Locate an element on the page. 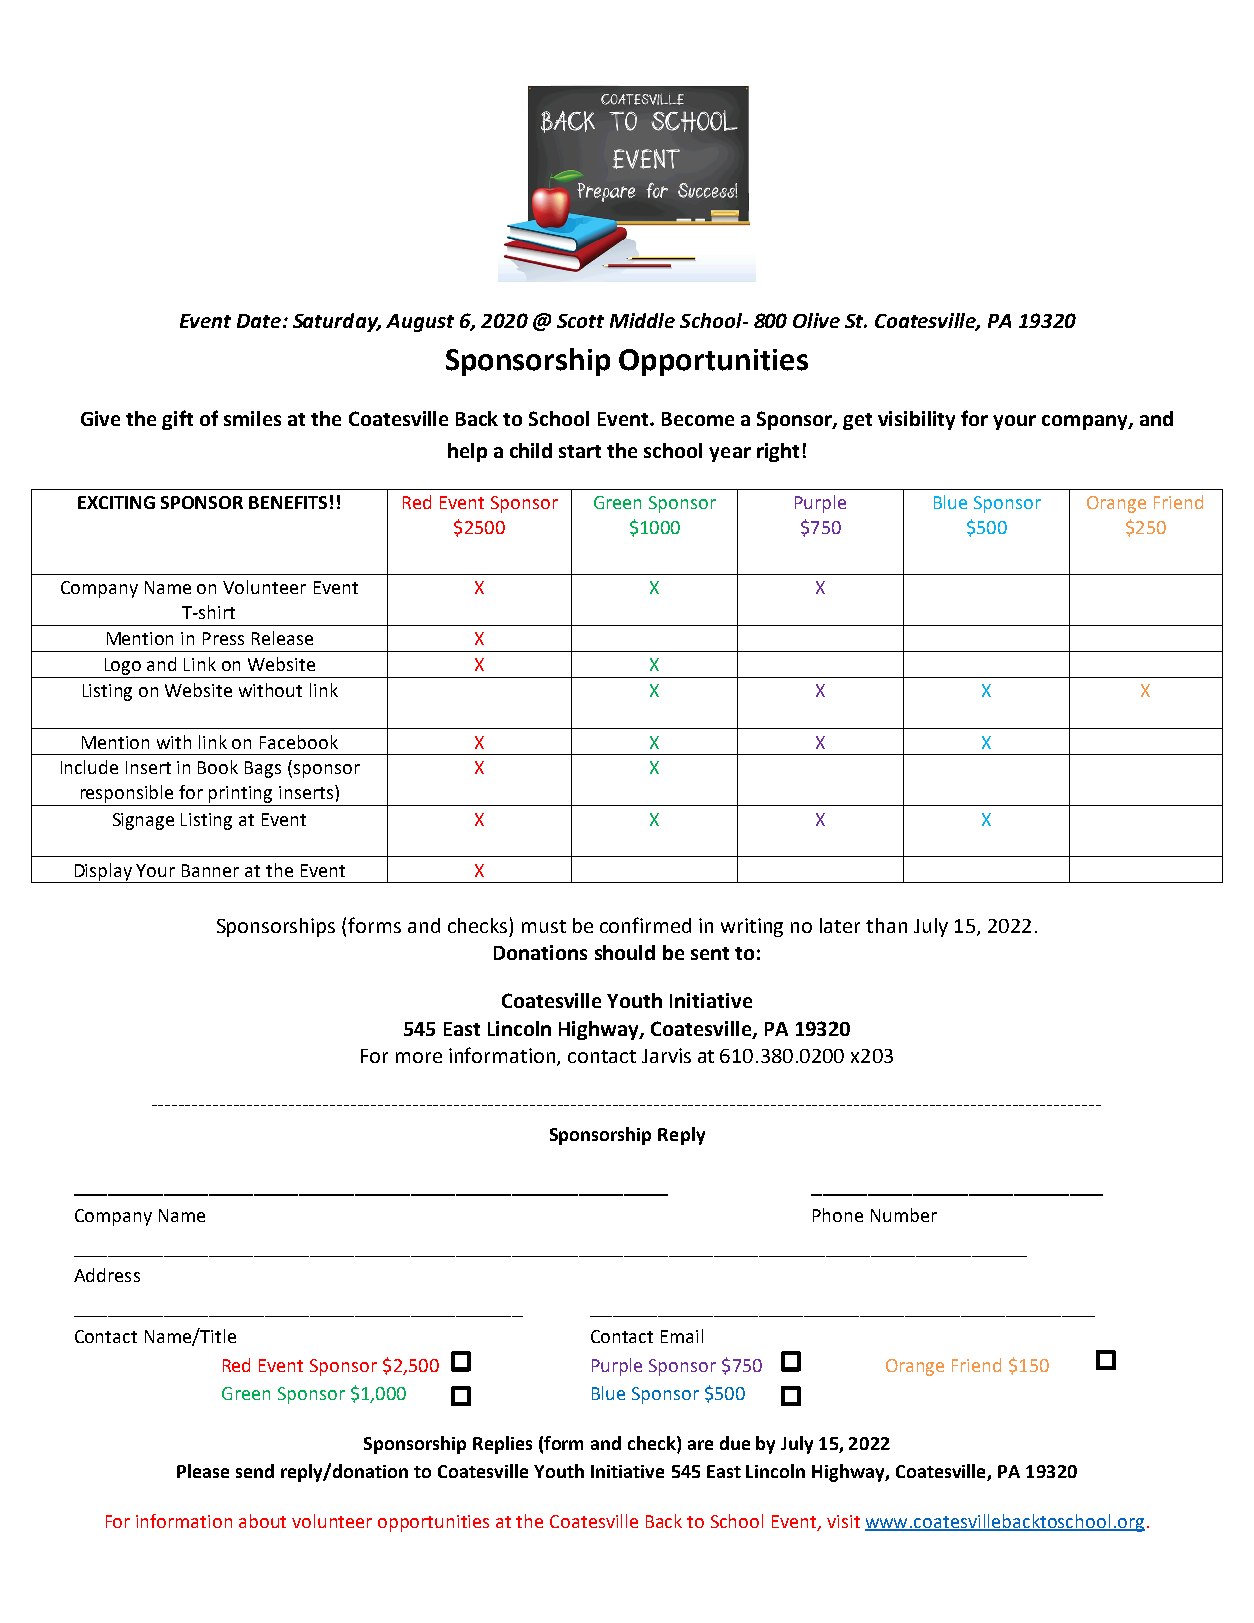 Image resolution: width=1254 pixels, height=1623 pixels. Scott is located at coordinates (580, 321).
